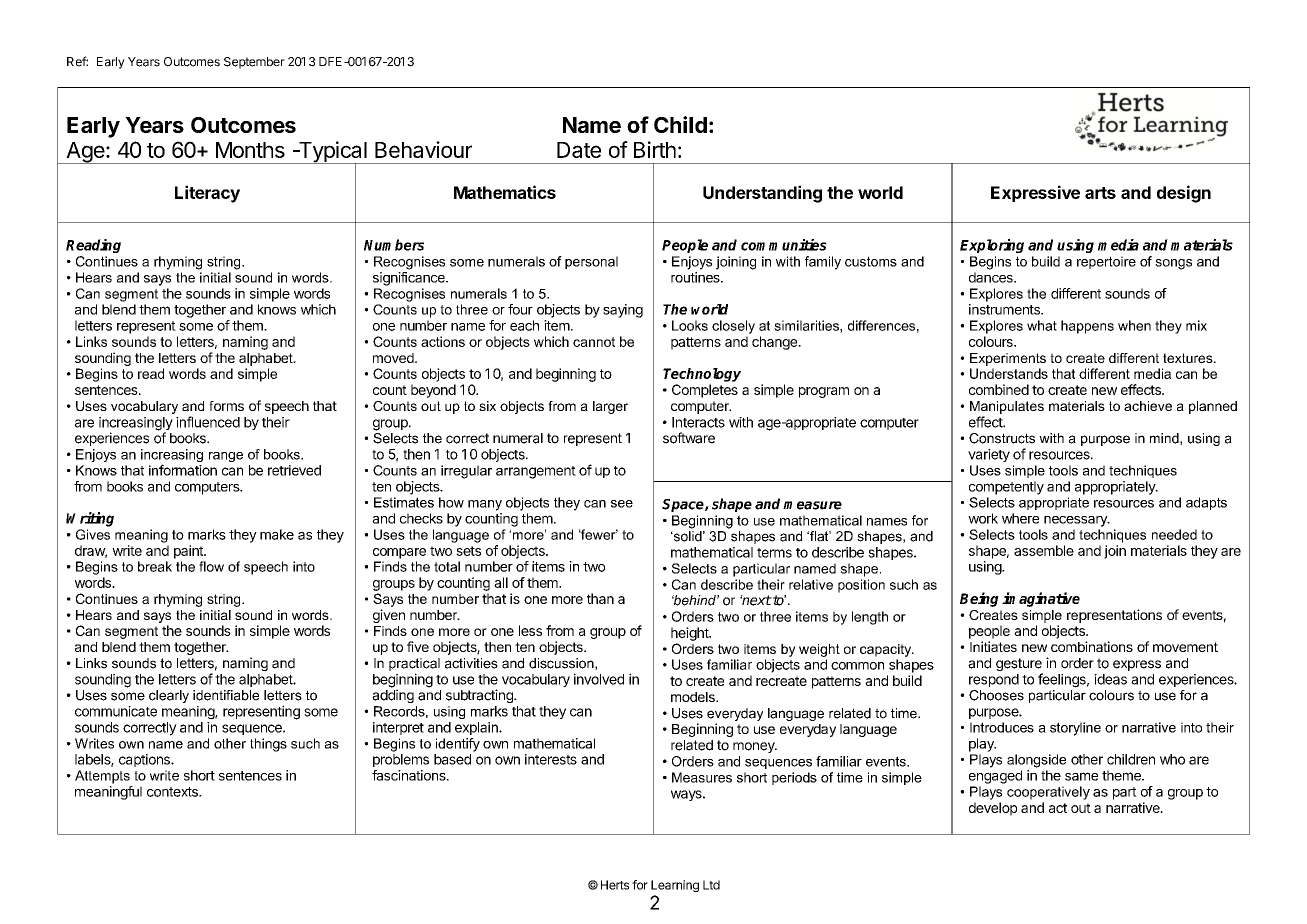 Image resolution: width=1307 pixels, height=924 pixels. What do you see at coordinates (675, 886) in the screenshot?
I see `Learning` at bounding box center [675, 886].
